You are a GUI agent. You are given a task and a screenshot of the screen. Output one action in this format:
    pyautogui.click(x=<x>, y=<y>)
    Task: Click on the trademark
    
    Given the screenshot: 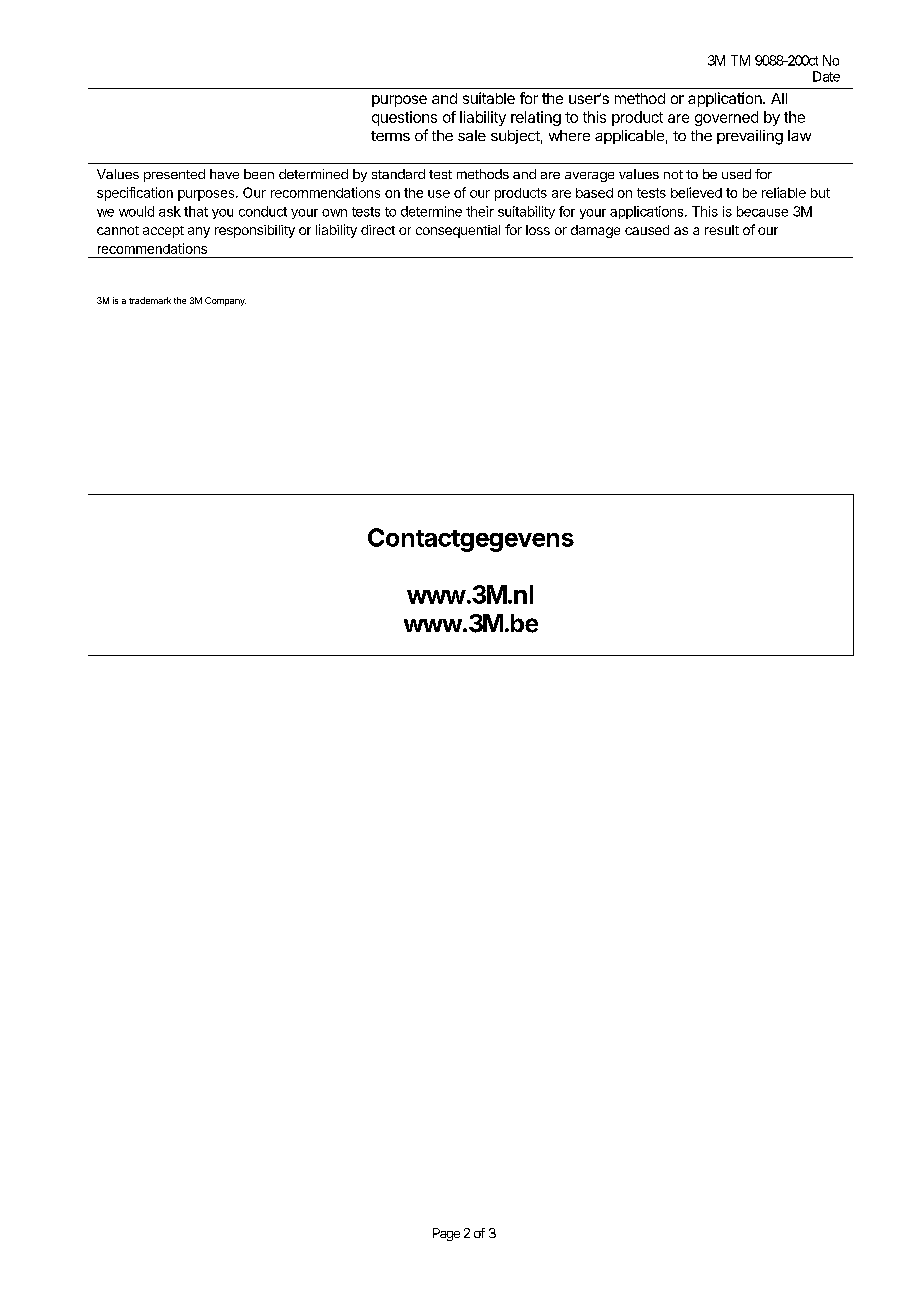 What is the action you would take?
    pyautogui.click(x=150, y=300)
